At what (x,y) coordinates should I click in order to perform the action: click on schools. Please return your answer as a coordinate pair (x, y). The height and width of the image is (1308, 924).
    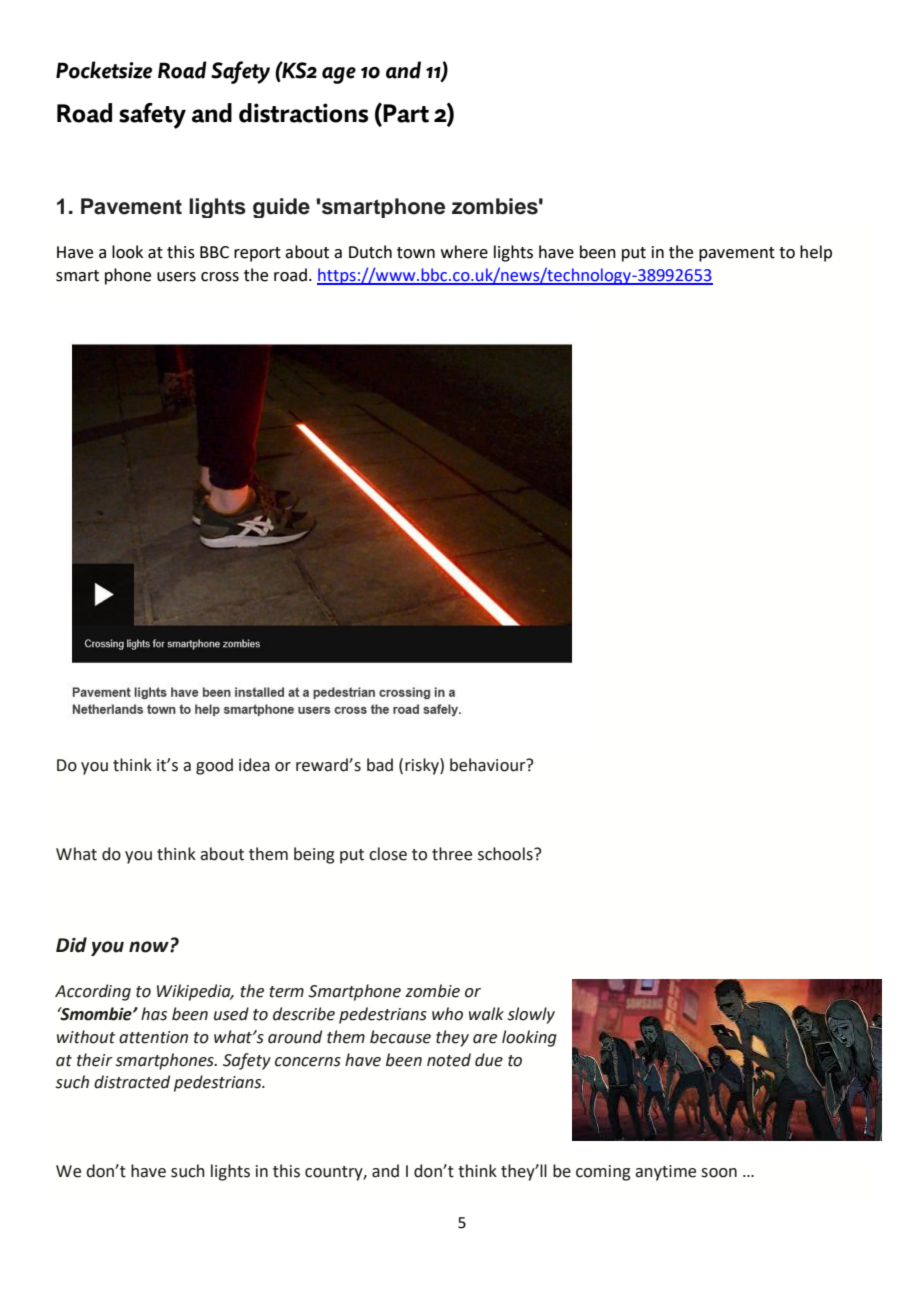
    Looking at the image, I should click on (506, 854).
